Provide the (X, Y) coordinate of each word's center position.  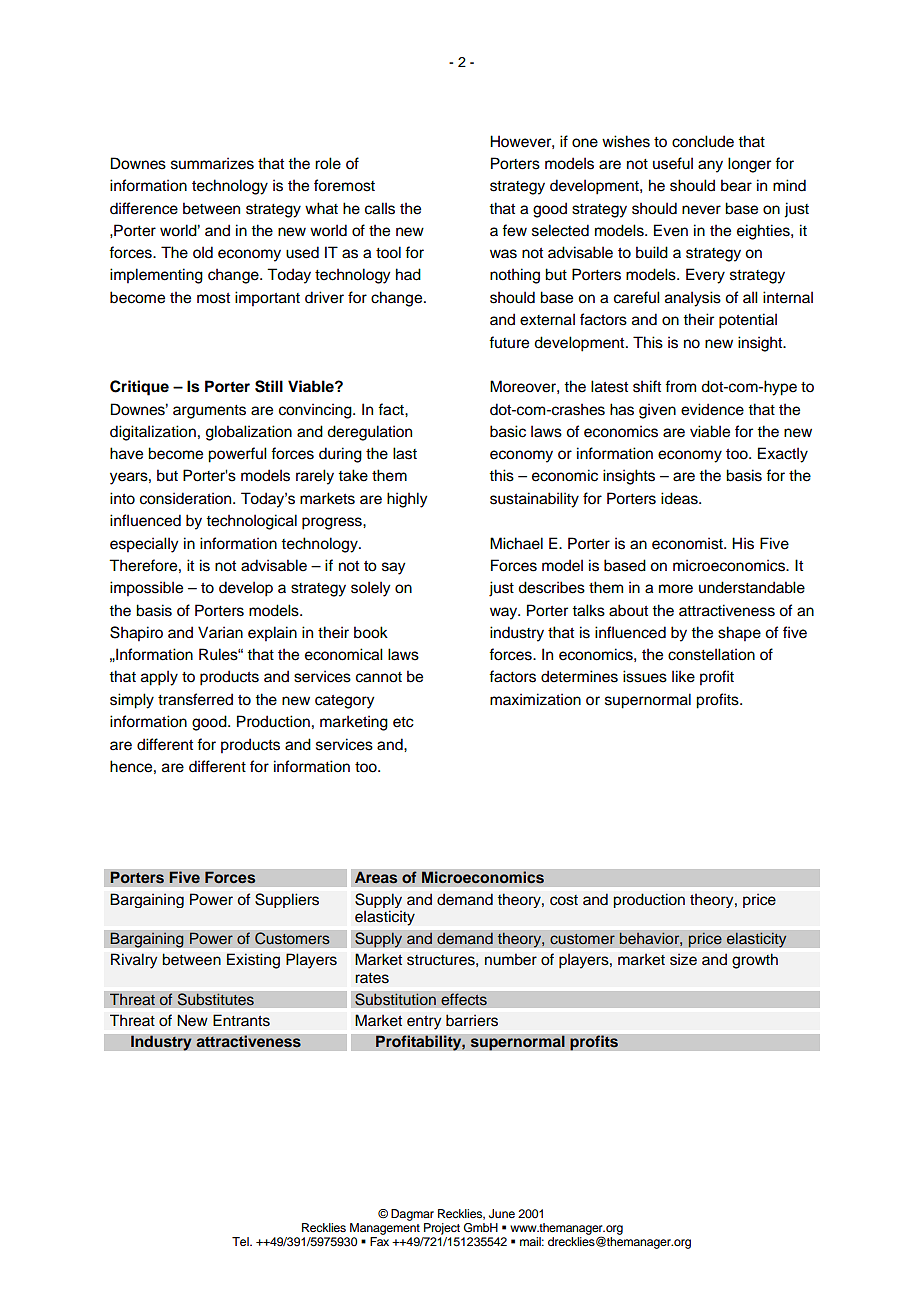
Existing (253, 961)
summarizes (212, 163)
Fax (379, 1241)
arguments (209, 412)
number (511, 959)
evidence (712, 409)
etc (403, 722)
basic (508, 431)
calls (380, 208)
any (710, 166)
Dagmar (412, 1215)
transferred (195, 699)
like (683, 676)
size (683, 959)
